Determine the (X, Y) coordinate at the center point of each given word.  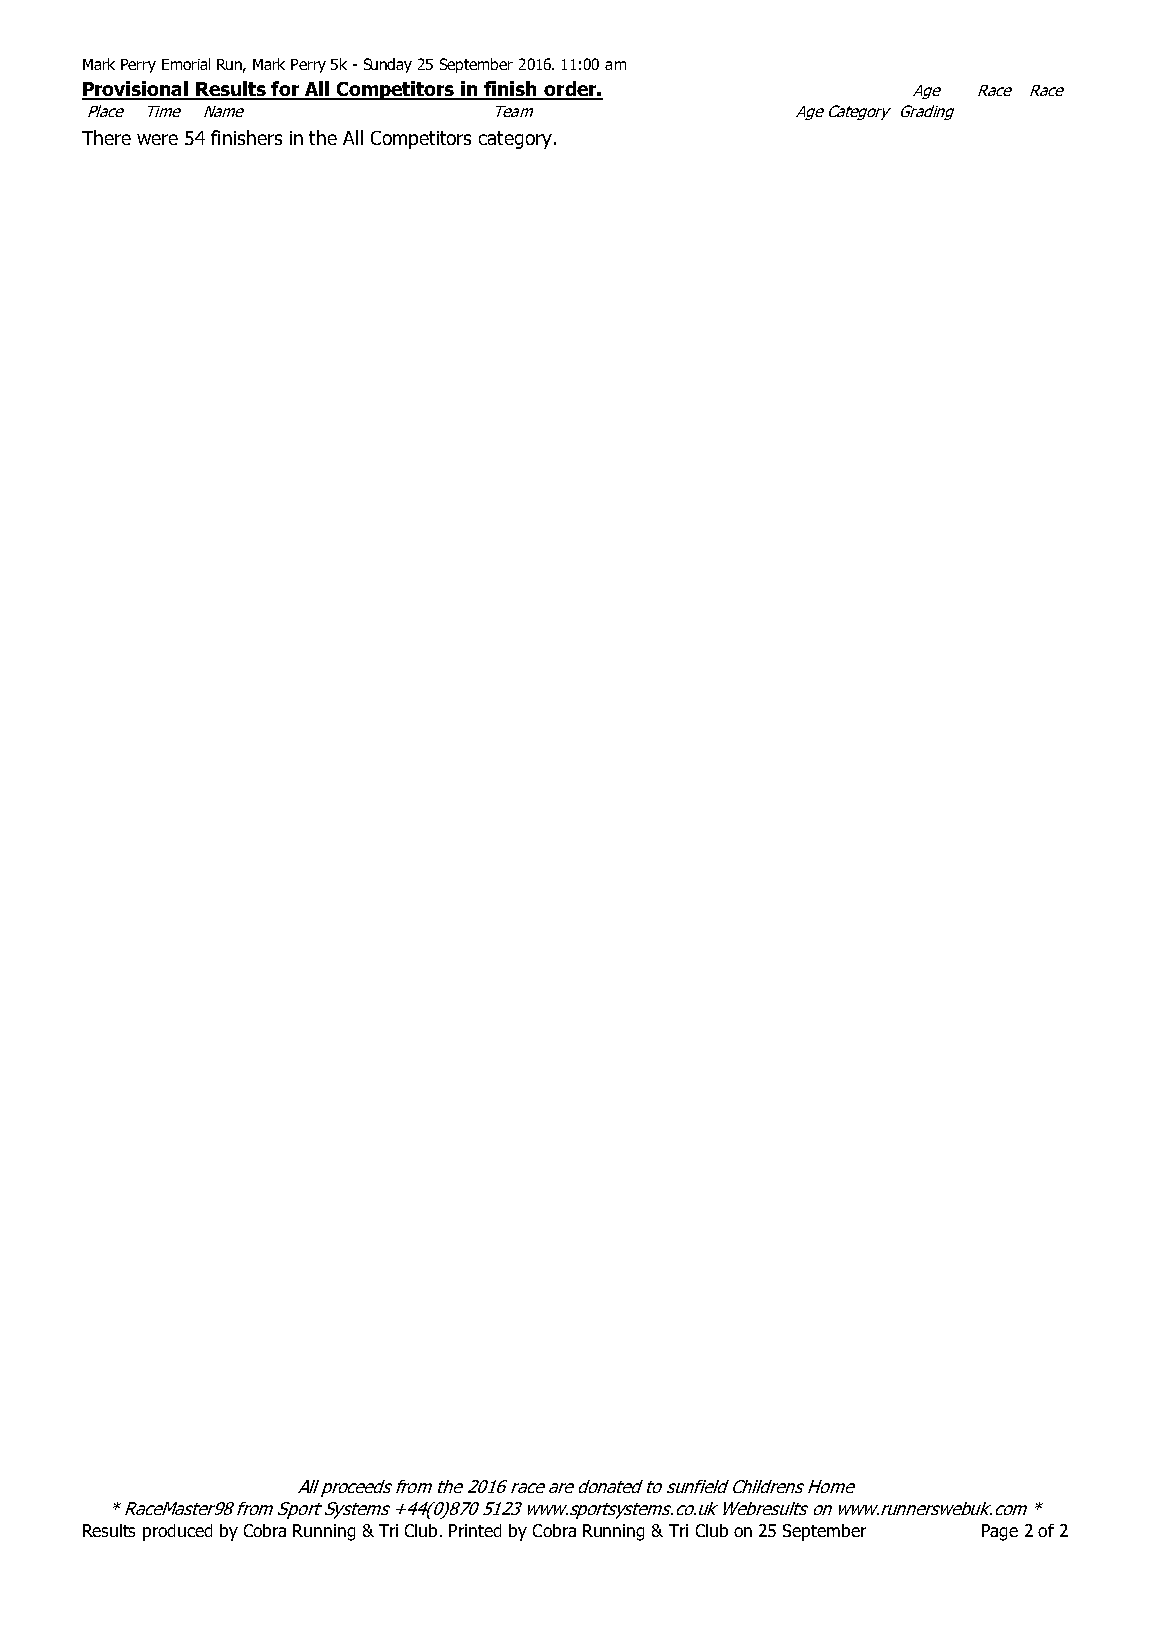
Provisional (136, 90)
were (157, 139)
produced (177, 1532)
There (106, 137)
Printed (475, 1530)
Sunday (388, 65)
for (286, 90)
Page (1000, 1532)
